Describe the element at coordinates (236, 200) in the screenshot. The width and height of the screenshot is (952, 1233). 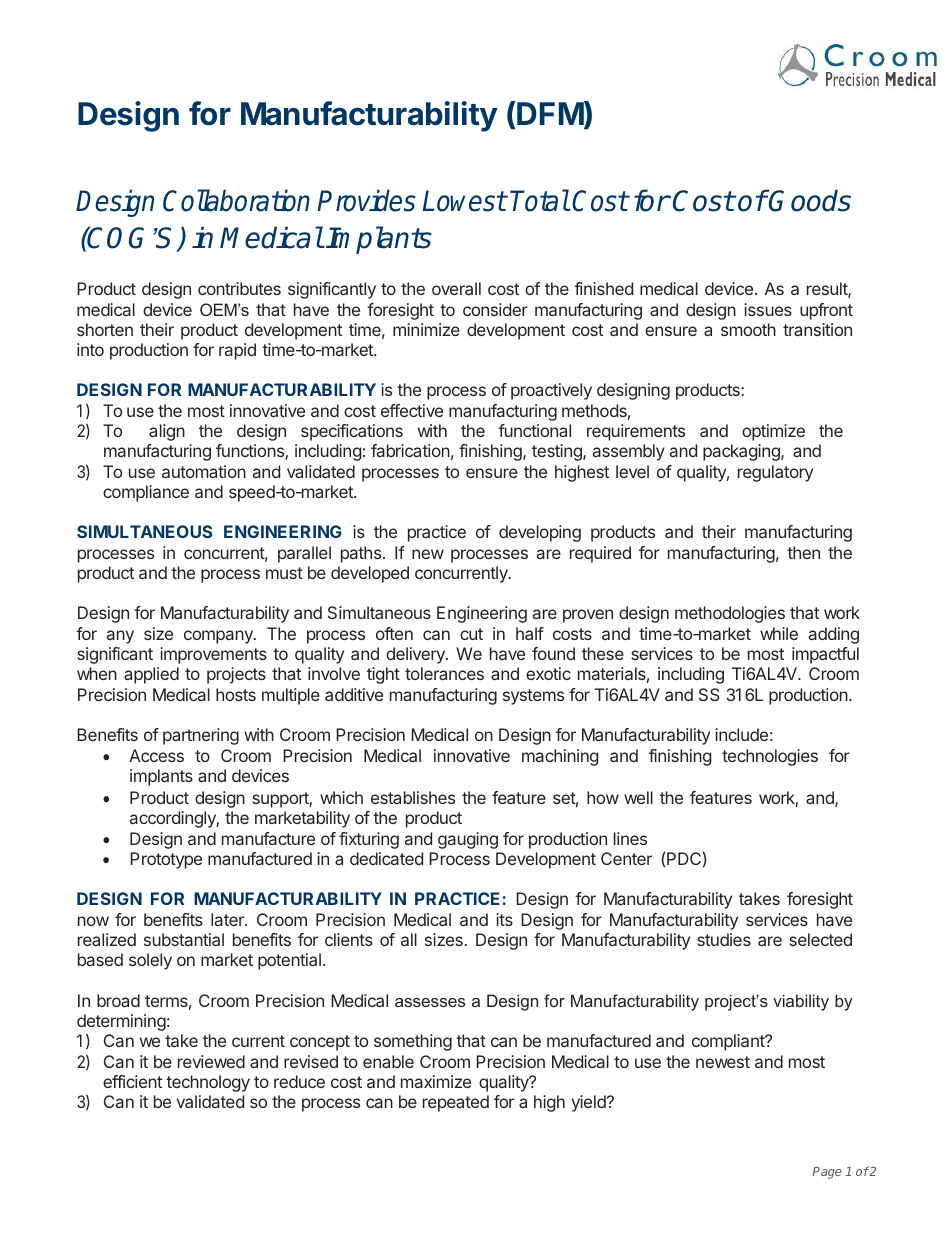
I see `Collaboration` at that location.
